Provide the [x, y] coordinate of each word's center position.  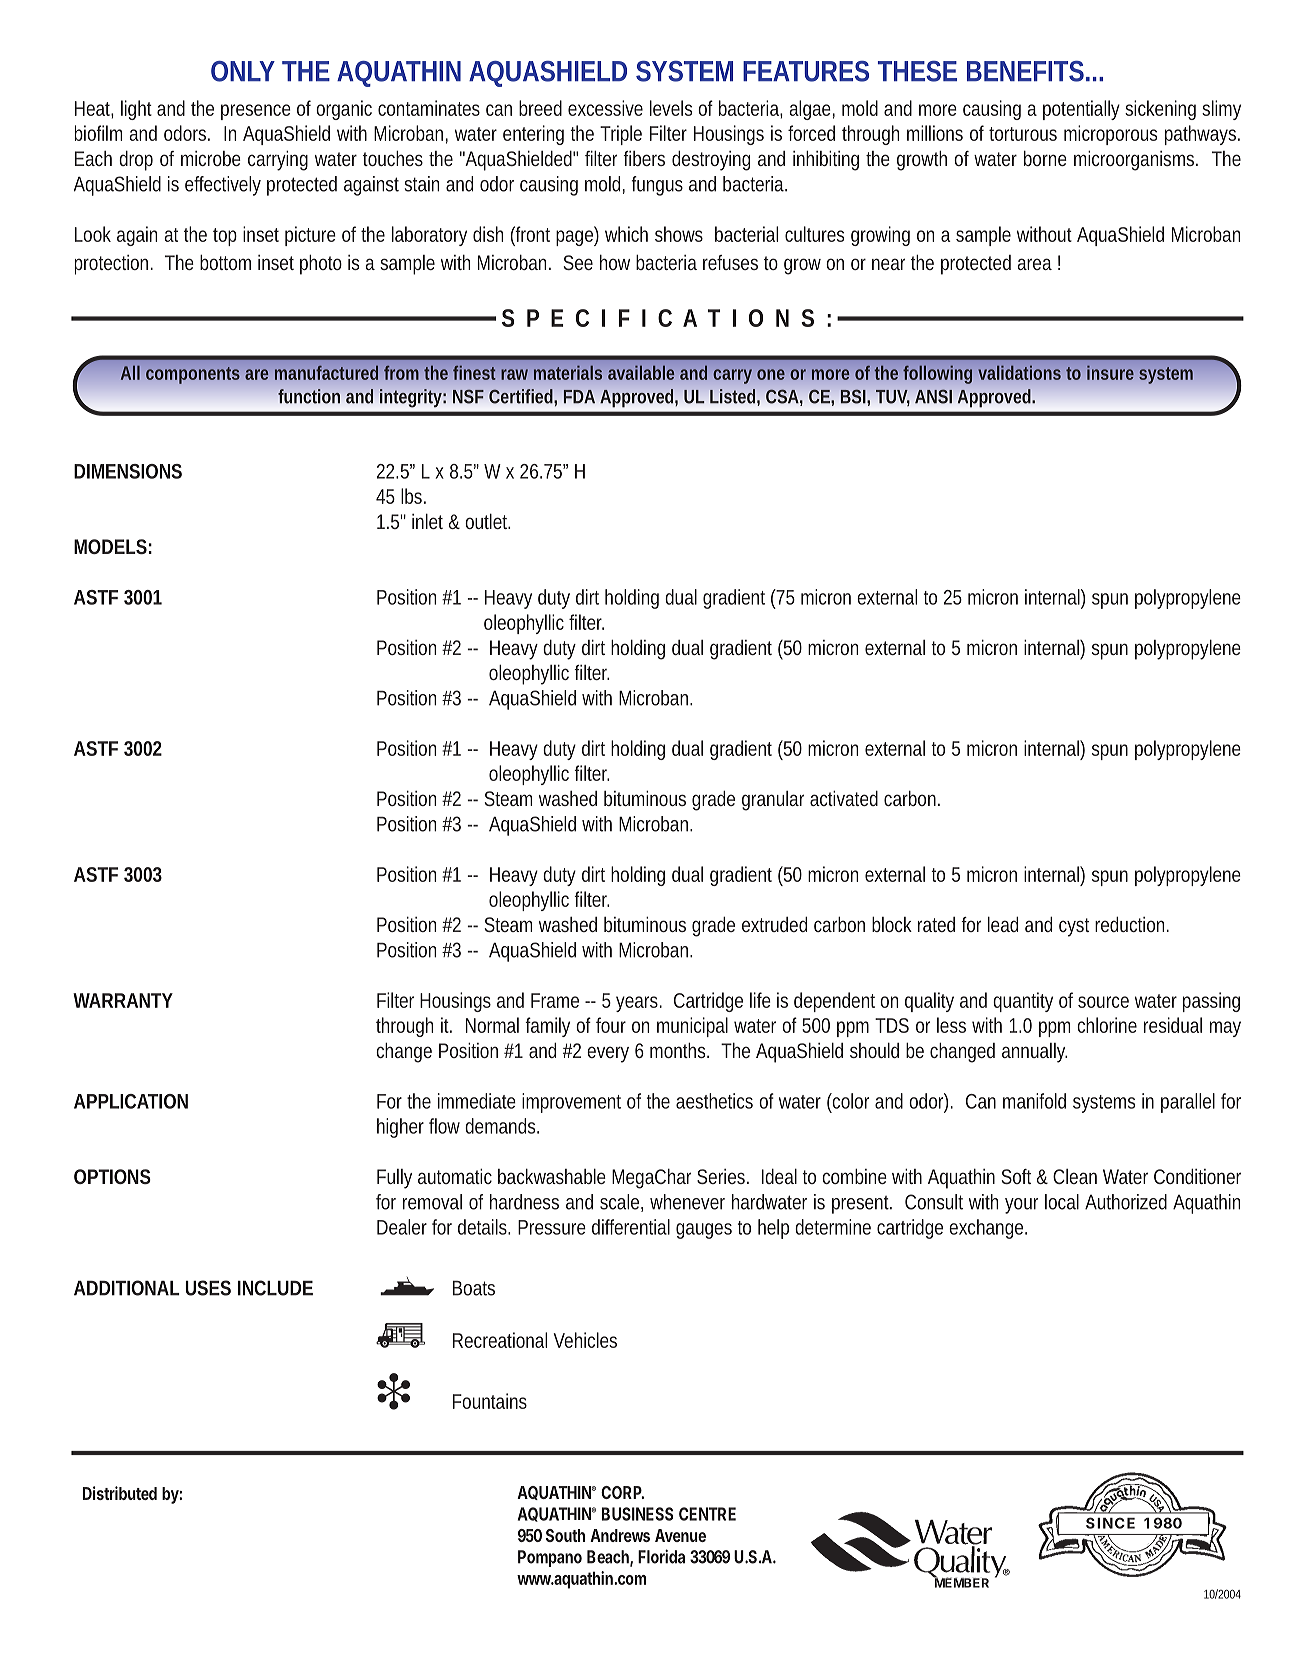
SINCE [1110, 1523]
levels [671, 108]
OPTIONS [112, 1176]
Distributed [120, 1493]
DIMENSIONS [128, 471]
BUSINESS [637, 1514]
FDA [579, 396]
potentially [1081, 110]
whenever [687, 1202]
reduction [1132, 924]
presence [256, 112]
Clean [1075, 1176]
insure [1110, 372]
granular [773, 801]
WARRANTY [123, 1000]
